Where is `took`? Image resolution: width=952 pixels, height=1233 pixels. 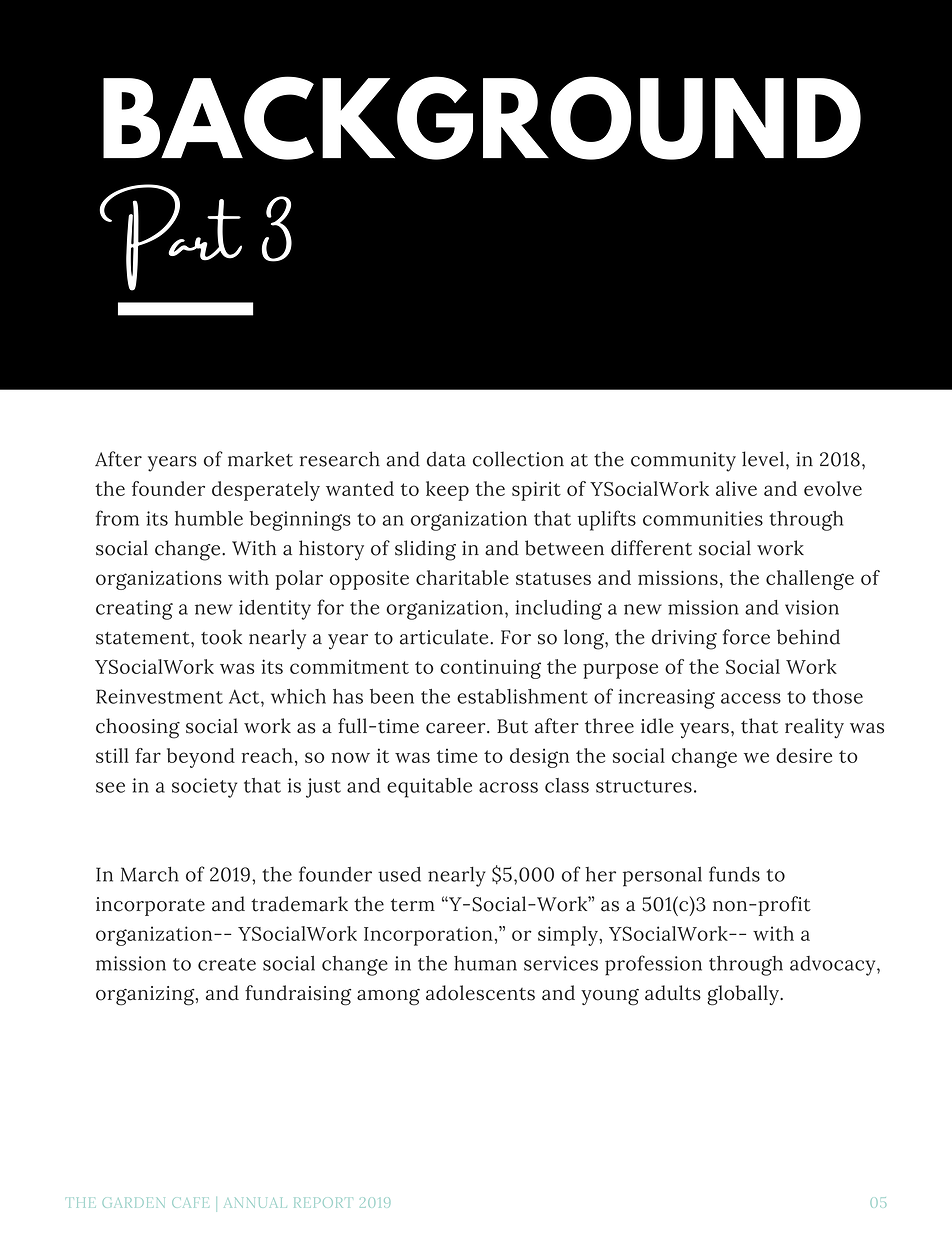
took is located at coordinates (221, 637).
